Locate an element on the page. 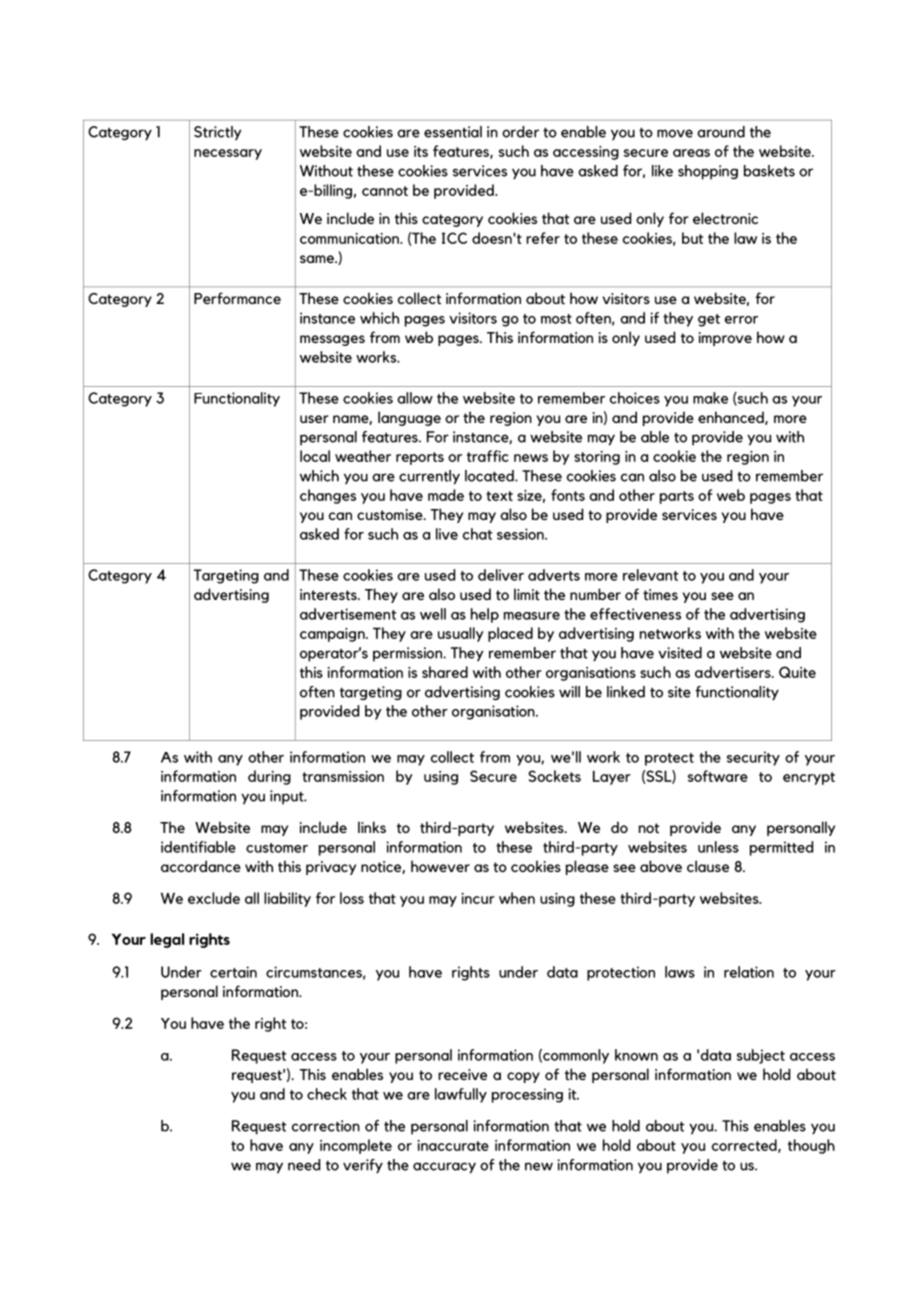 This image has height=1308, width=924. order is located at coordinates (520, 132).
